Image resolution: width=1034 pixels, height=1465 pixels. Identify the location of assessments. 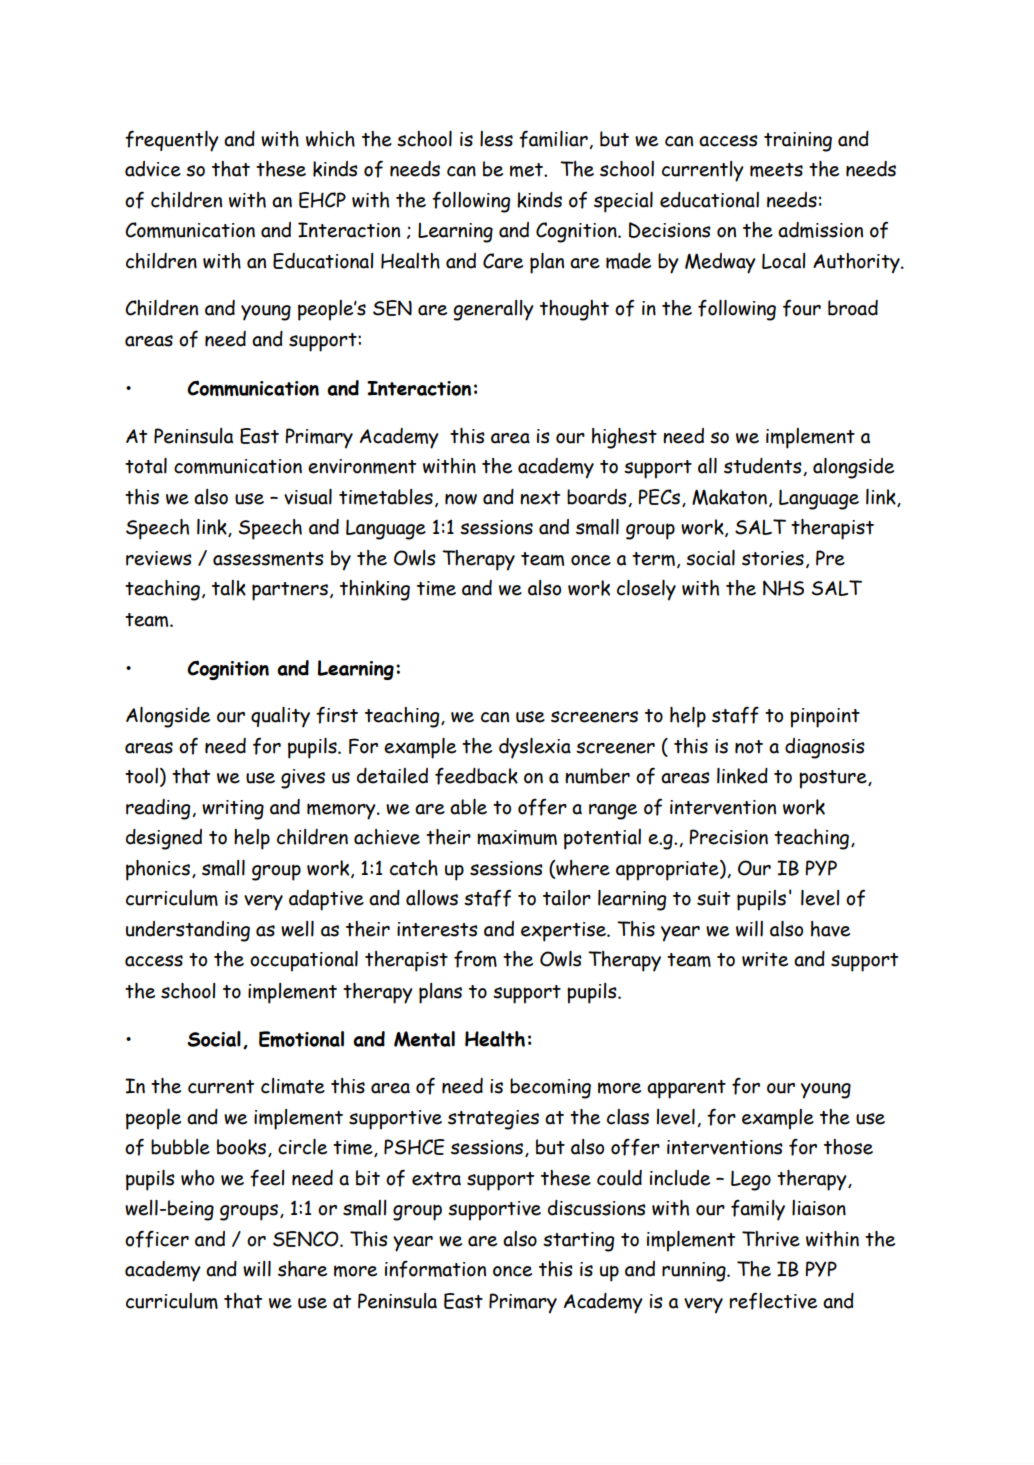
(268, 559).
